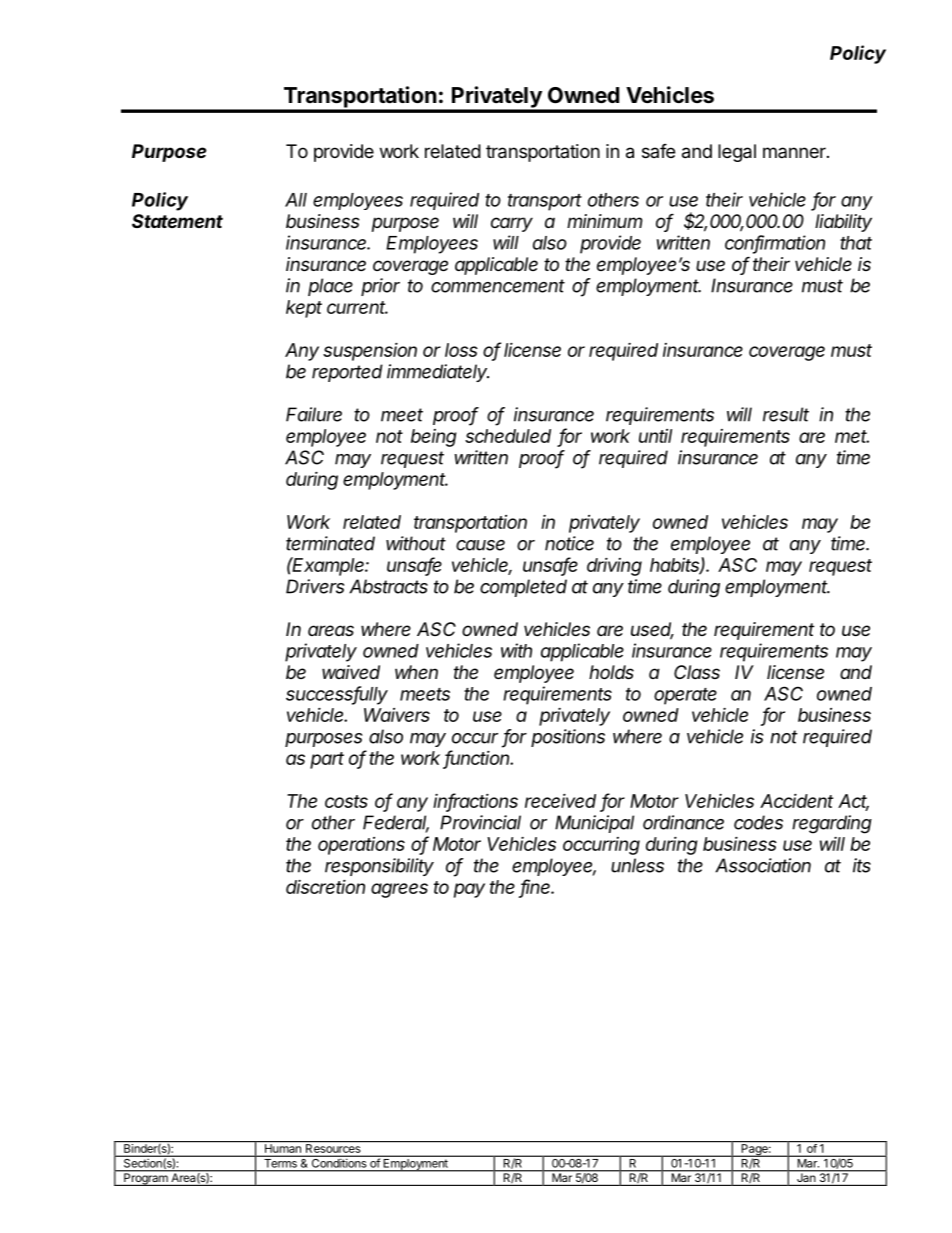 This document has width=952, height=1233. Describe the element at coordinates (512, 224) in the document. I see `carry` at that location.
